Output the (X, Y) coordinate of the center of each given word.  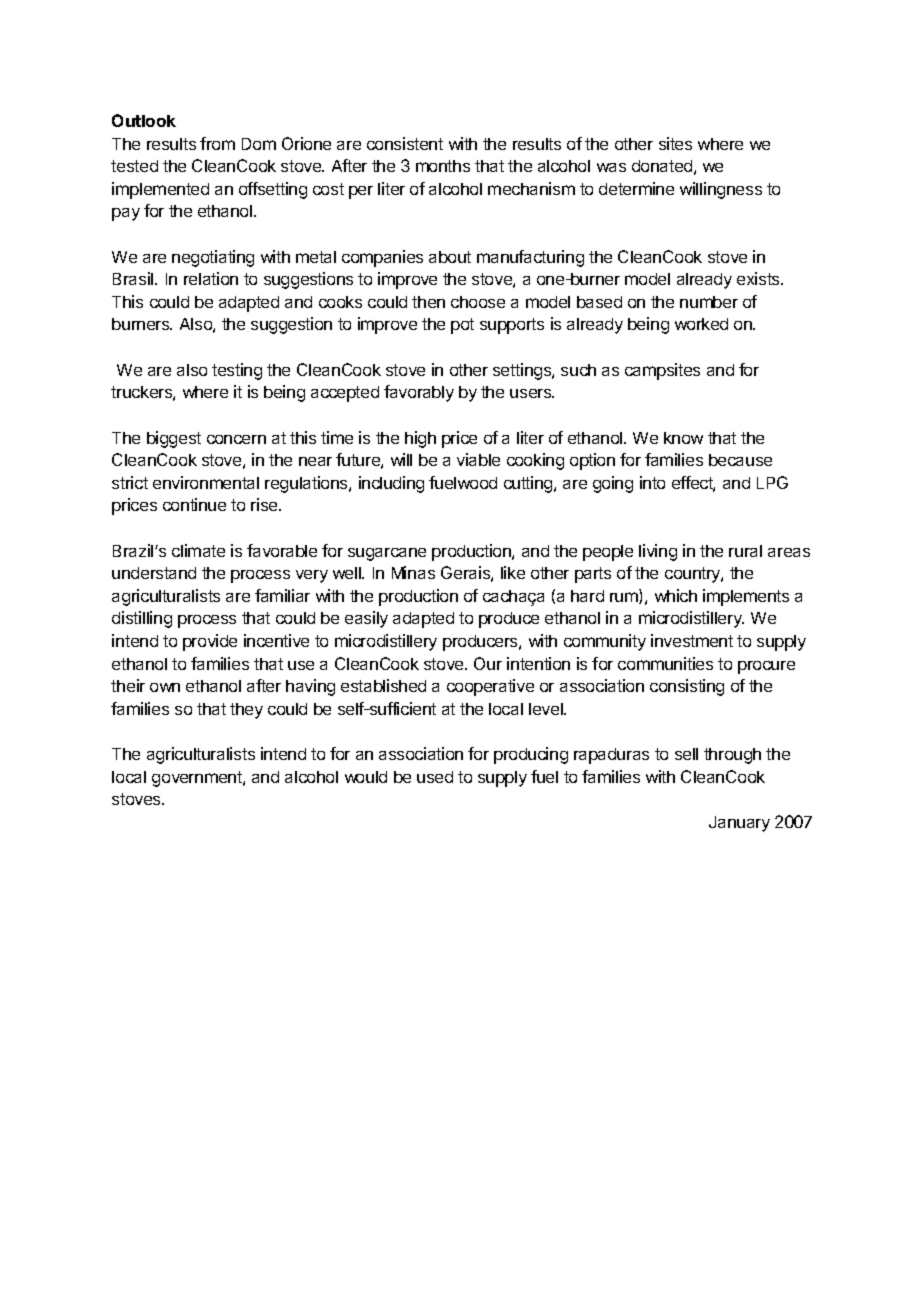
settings (523, 371)
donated (662, 166)
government (198, 779)
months (443, 166)
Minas (413, 572)
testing (237, 371)
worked (701, 324)
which (676, 595)
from (217, 143)
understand (154, 573)
